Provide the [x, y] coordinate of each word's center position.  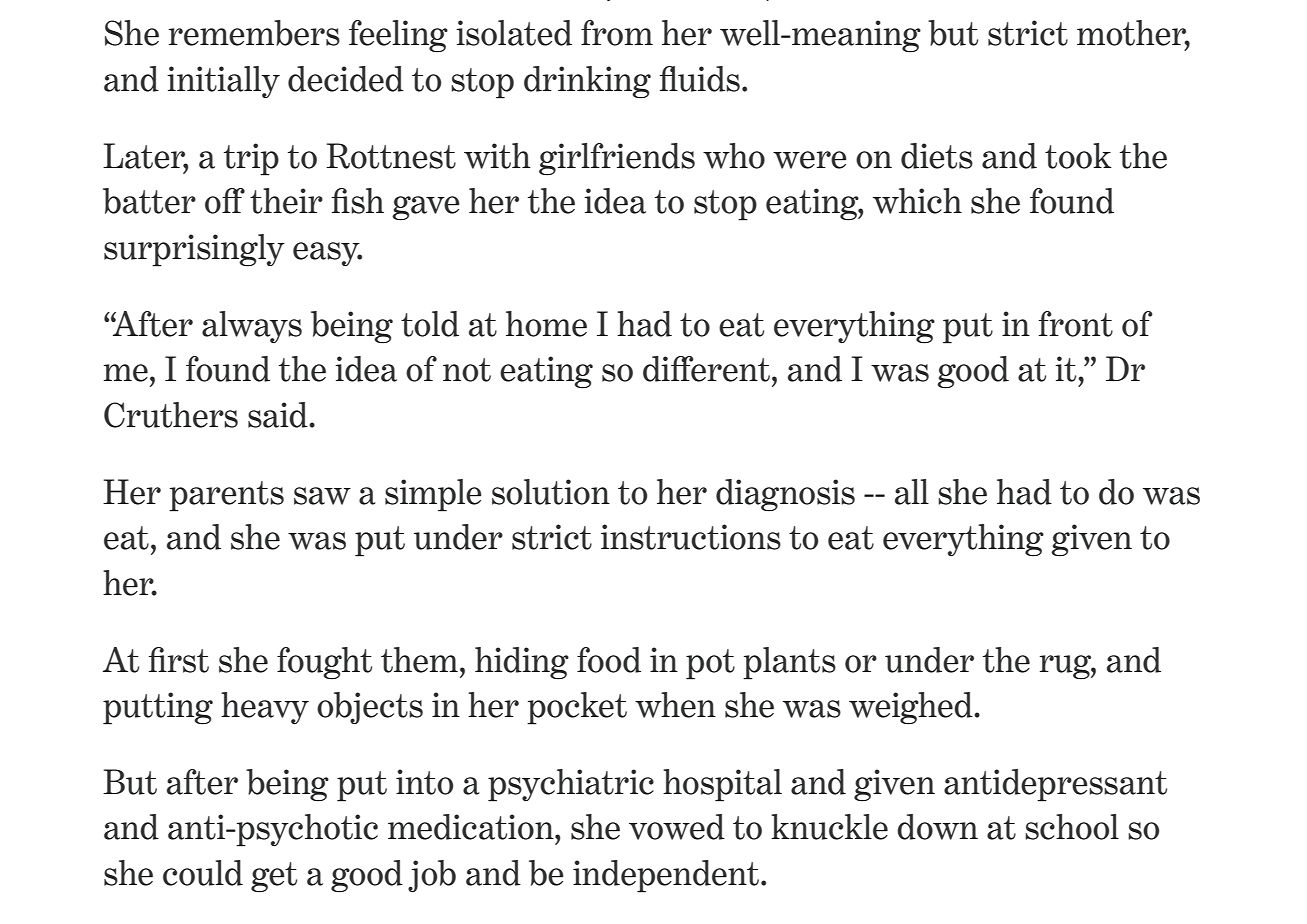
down [937, 827]
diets [937, 156]
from [617, 33]
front [1076, 324]
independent [666, 876]
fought [324, 663]
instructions [691, 537]
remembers [254, 33]
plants [789, 663]
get [274, 877]
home [546, 324]
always [252, 327]
